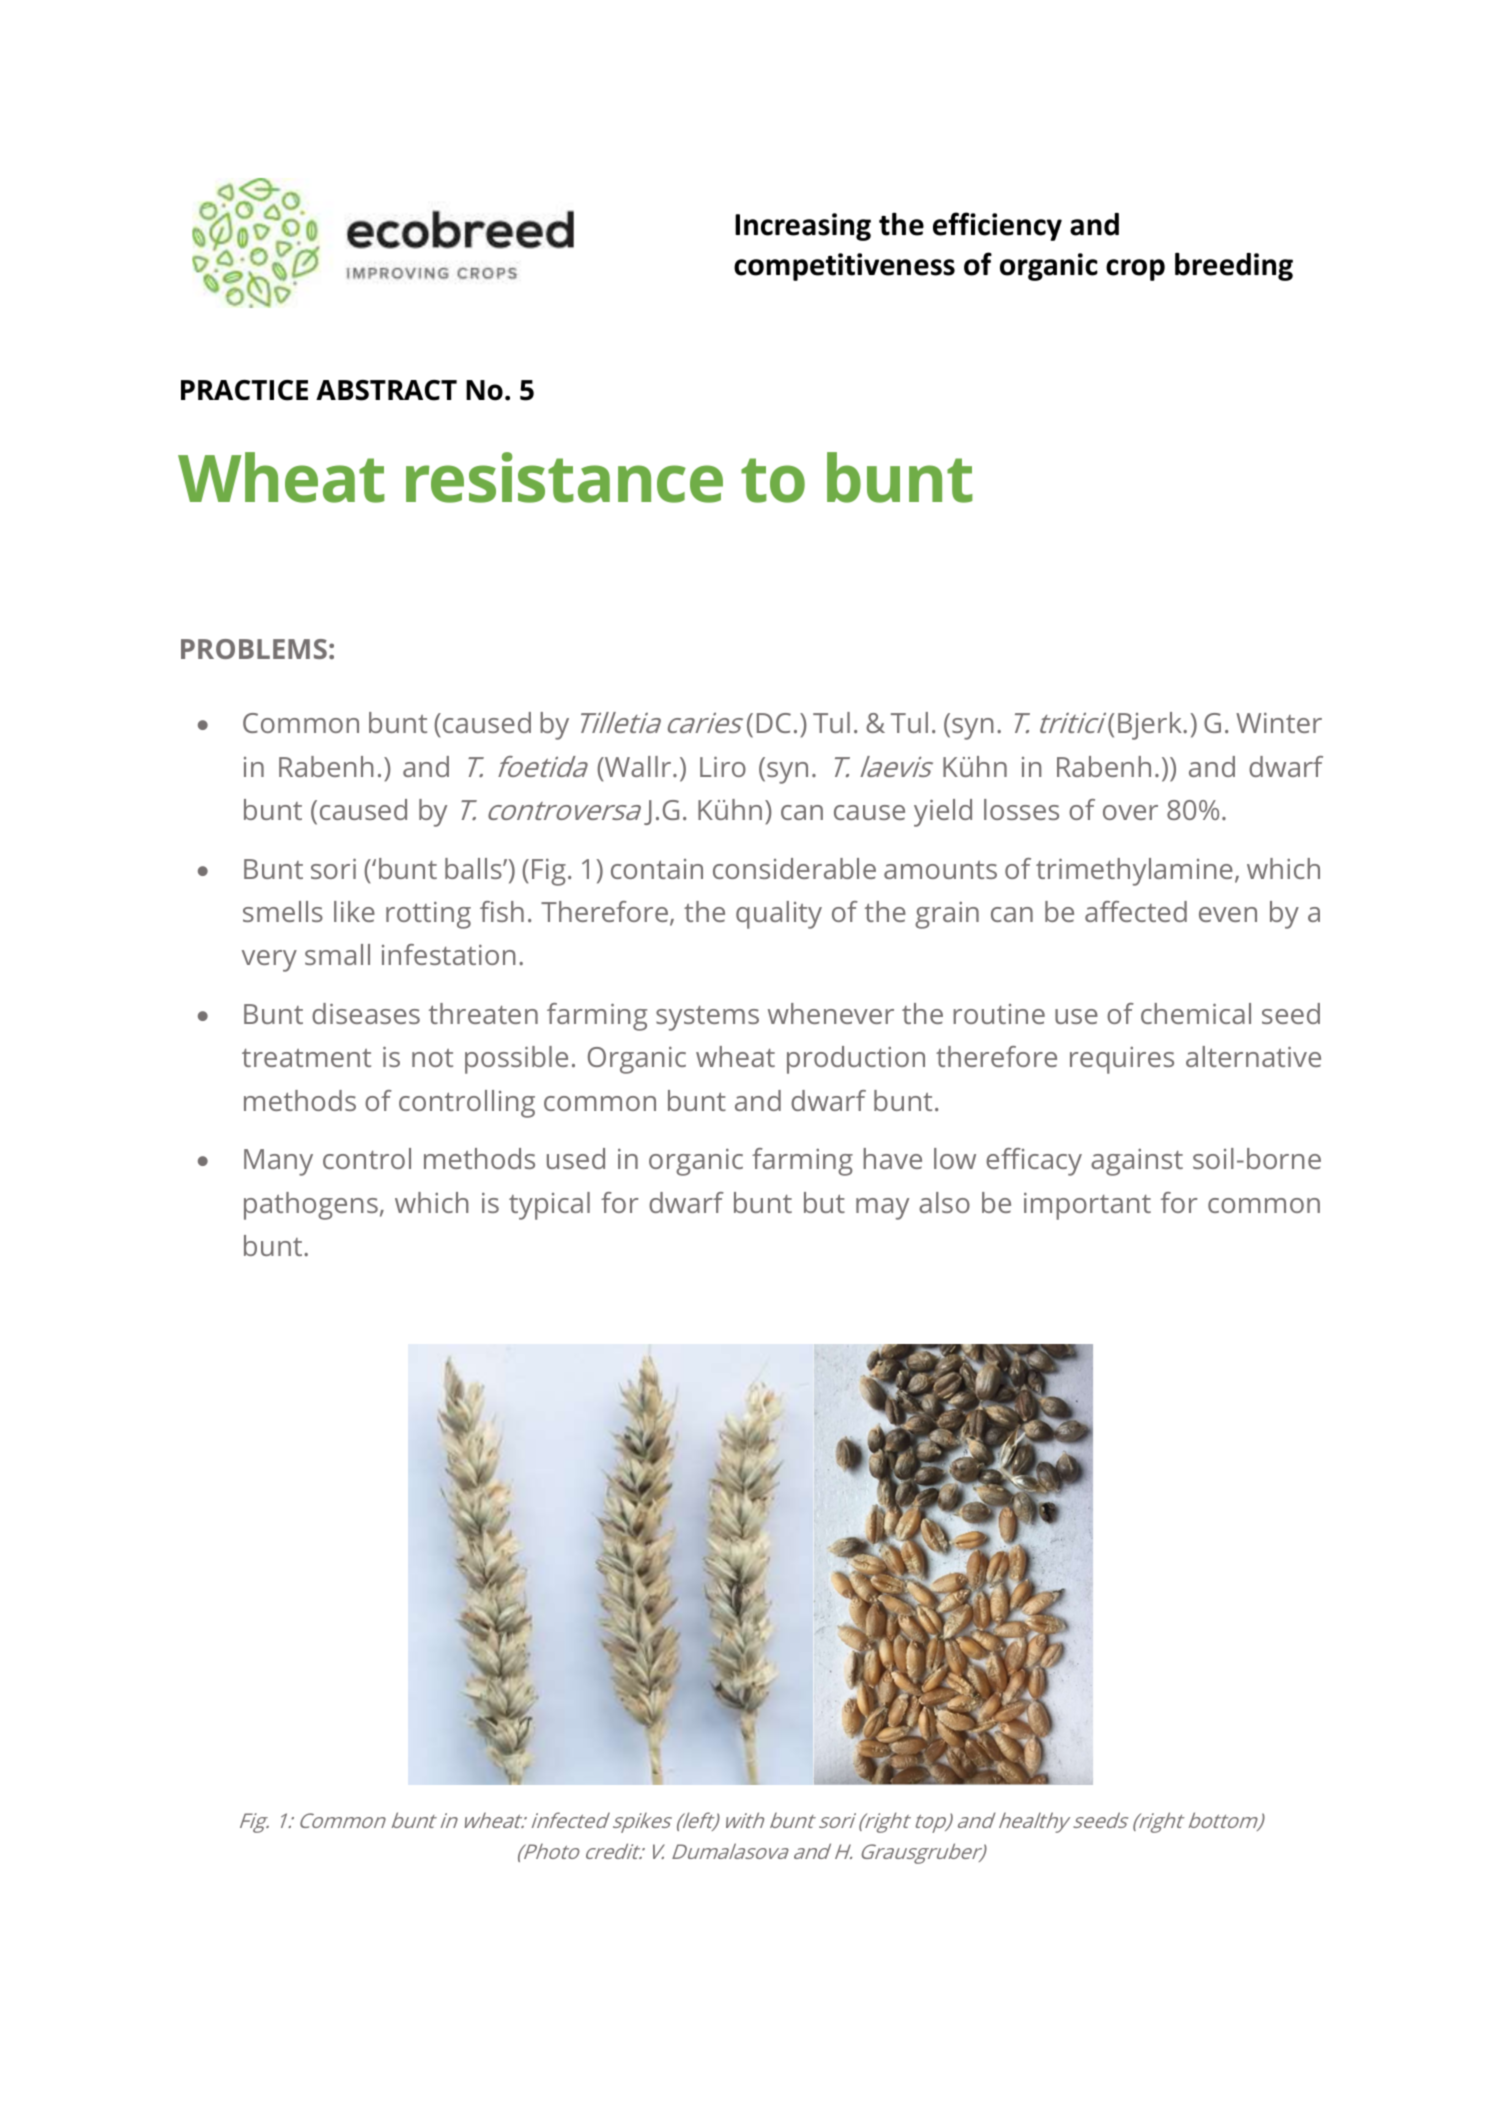 The height and width of the screenshot is (2123, 1501). Describe the element at coordinates (564, 477) in the screenshot. I see `resistance` at that location.
